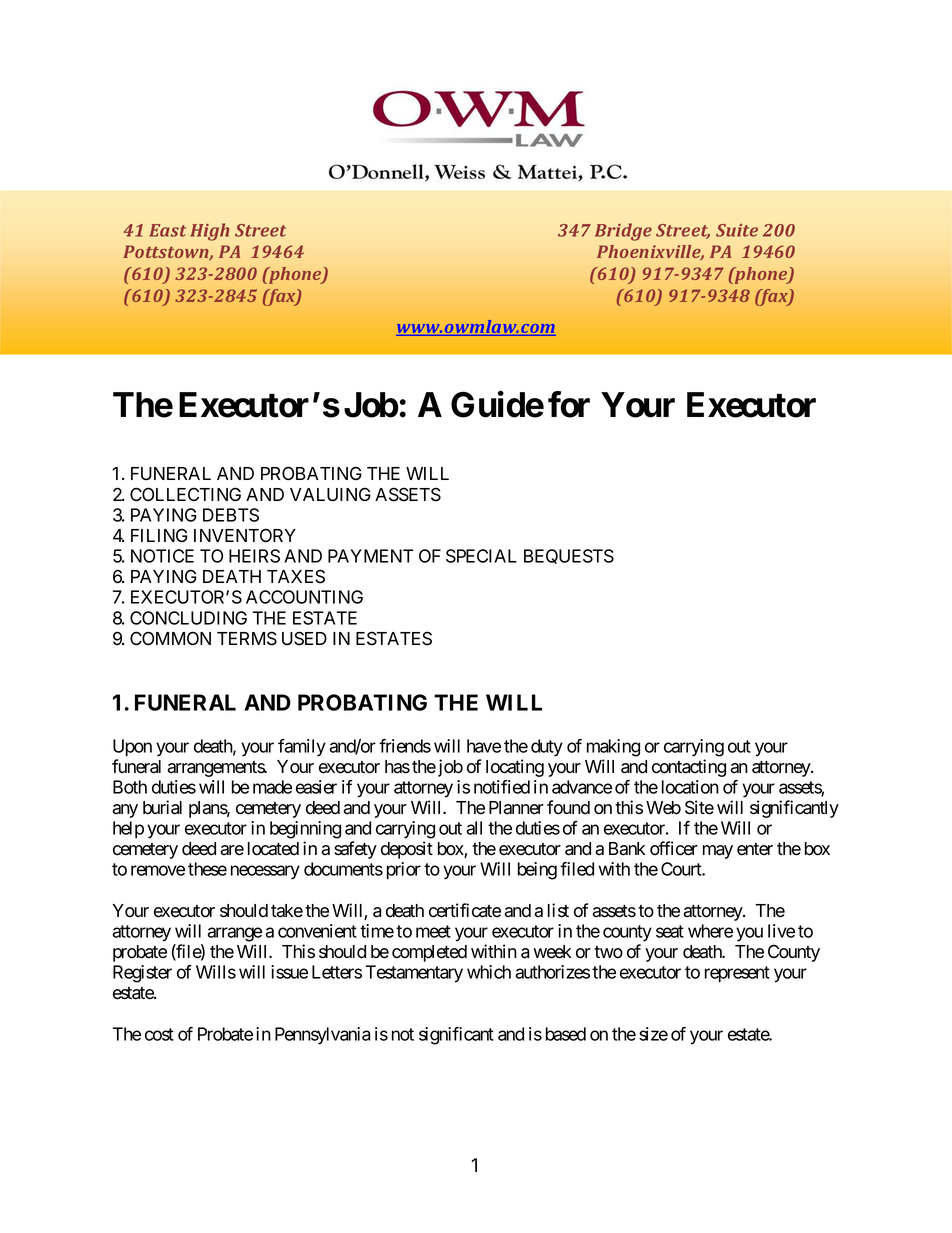 This screenshot has height=1233, width=952. What do you see at coordinates (737, 230) in the screenshot?
I see `Suite` at bounding box center [737, 230].
